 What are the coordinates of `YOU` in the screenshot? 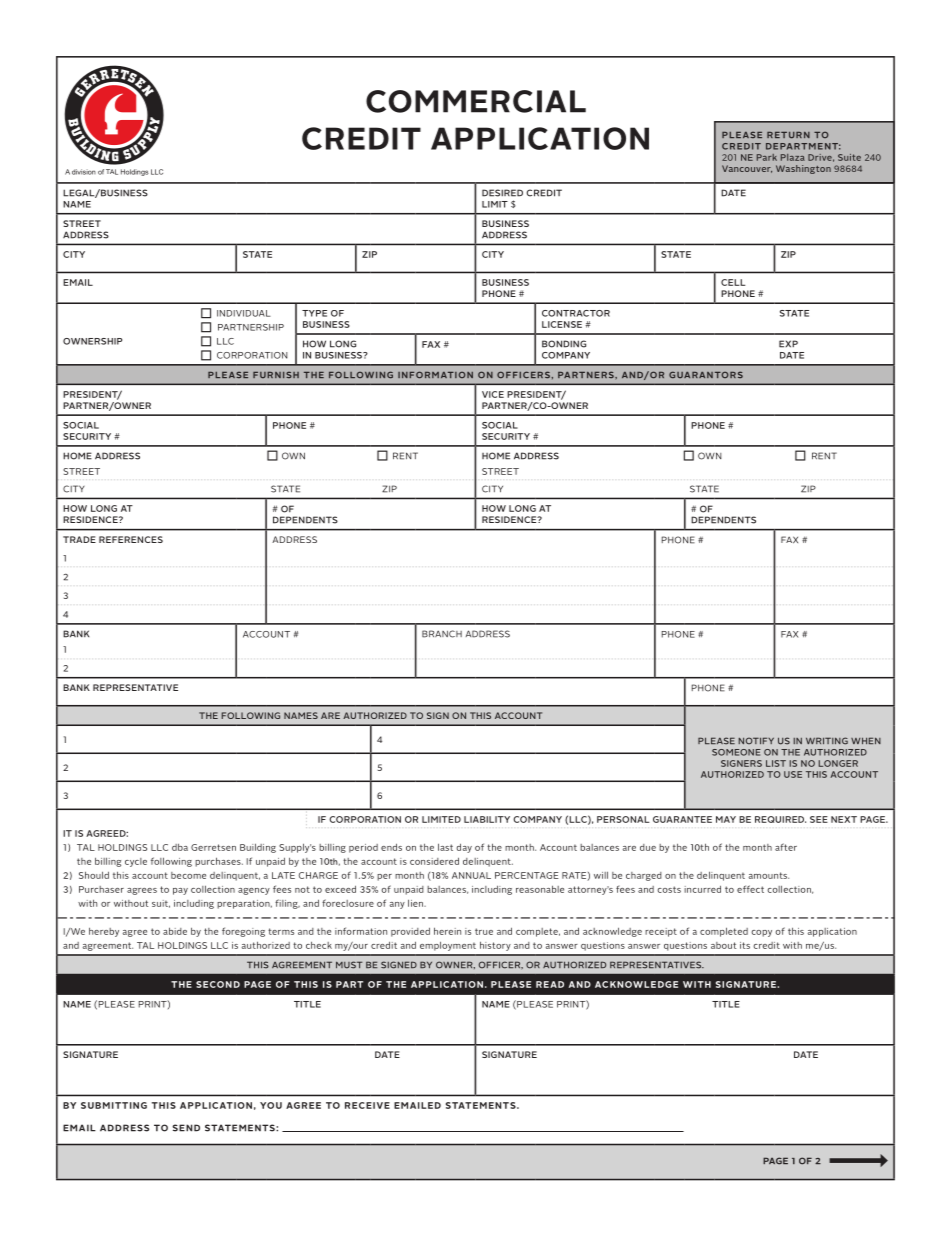 It's located at (271, 1105).
